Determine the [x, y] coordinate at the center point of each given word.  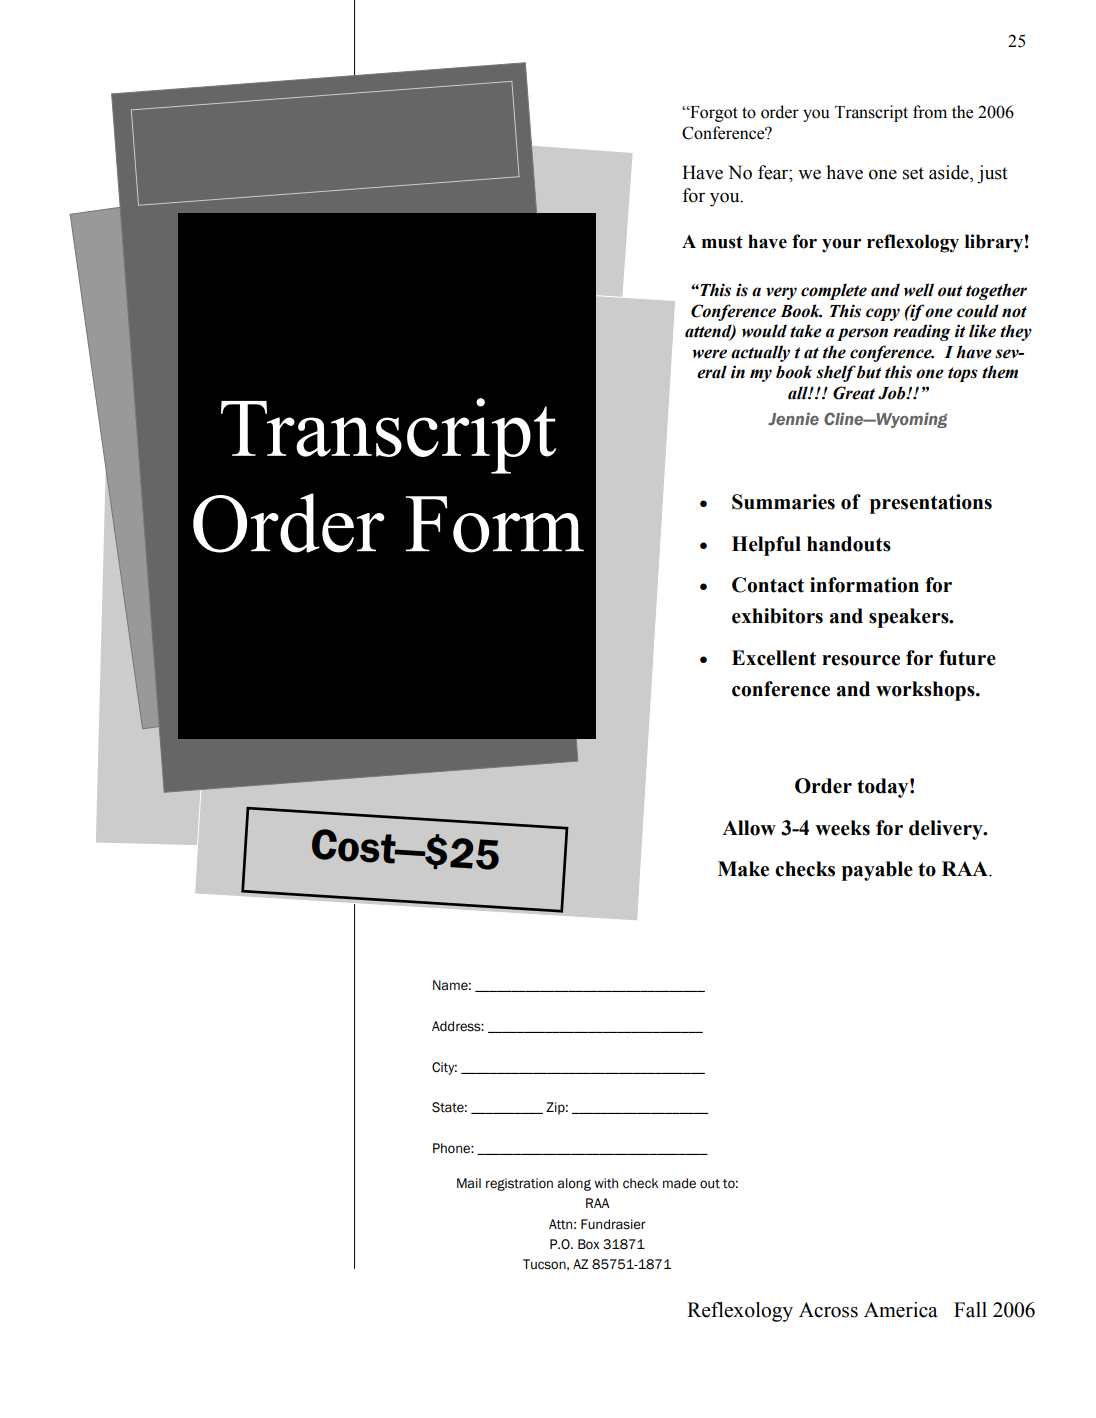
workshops [926, 691]
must [722, 242]
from [930, 112]
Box [588, 1244]
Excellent [774, 658]
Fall [970, 1310]
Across [828, 1310]
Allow [749, 828]
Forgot [713, 114]
